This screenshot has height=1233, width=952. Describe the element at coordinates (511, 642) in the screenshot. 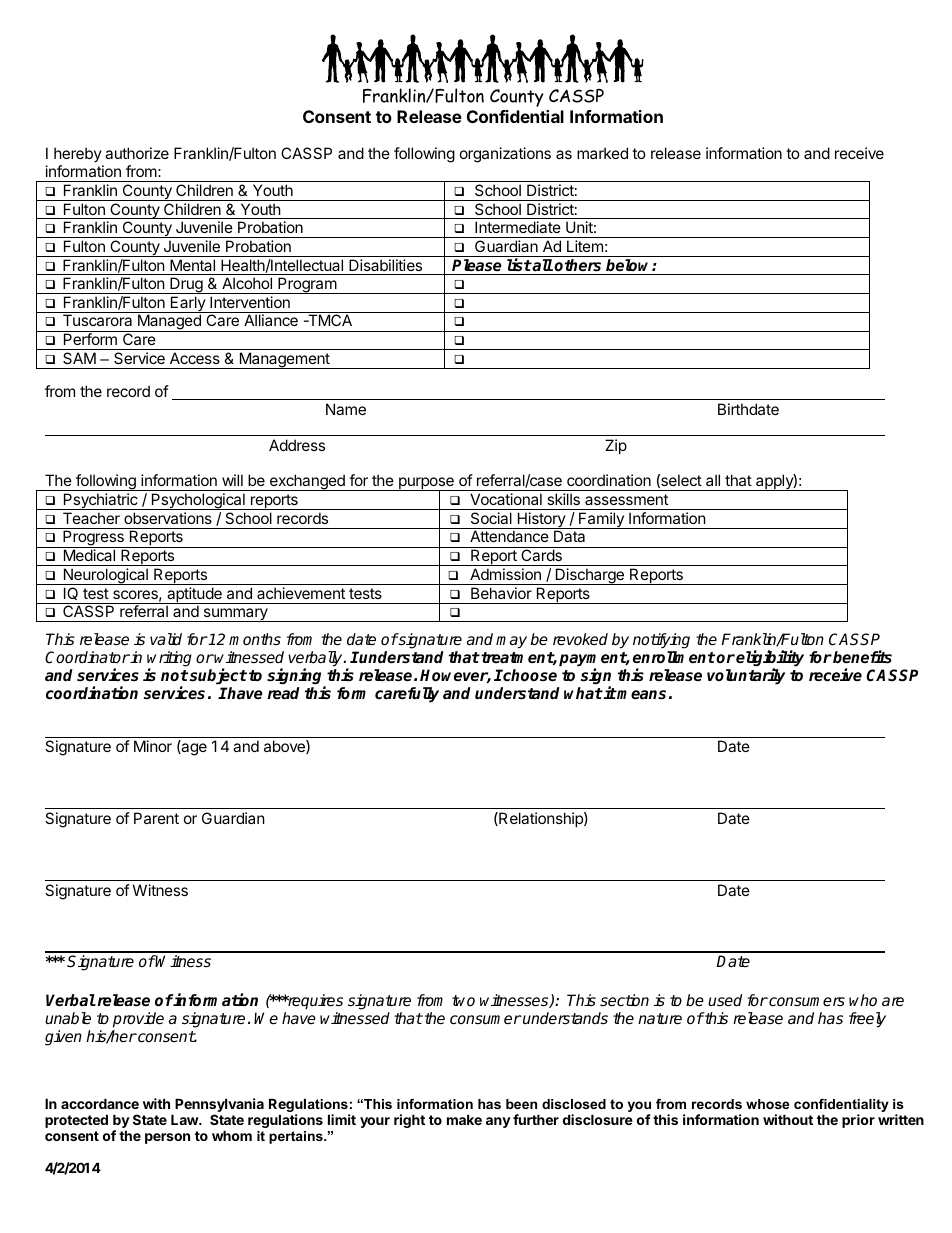

I see `may` at that location.
